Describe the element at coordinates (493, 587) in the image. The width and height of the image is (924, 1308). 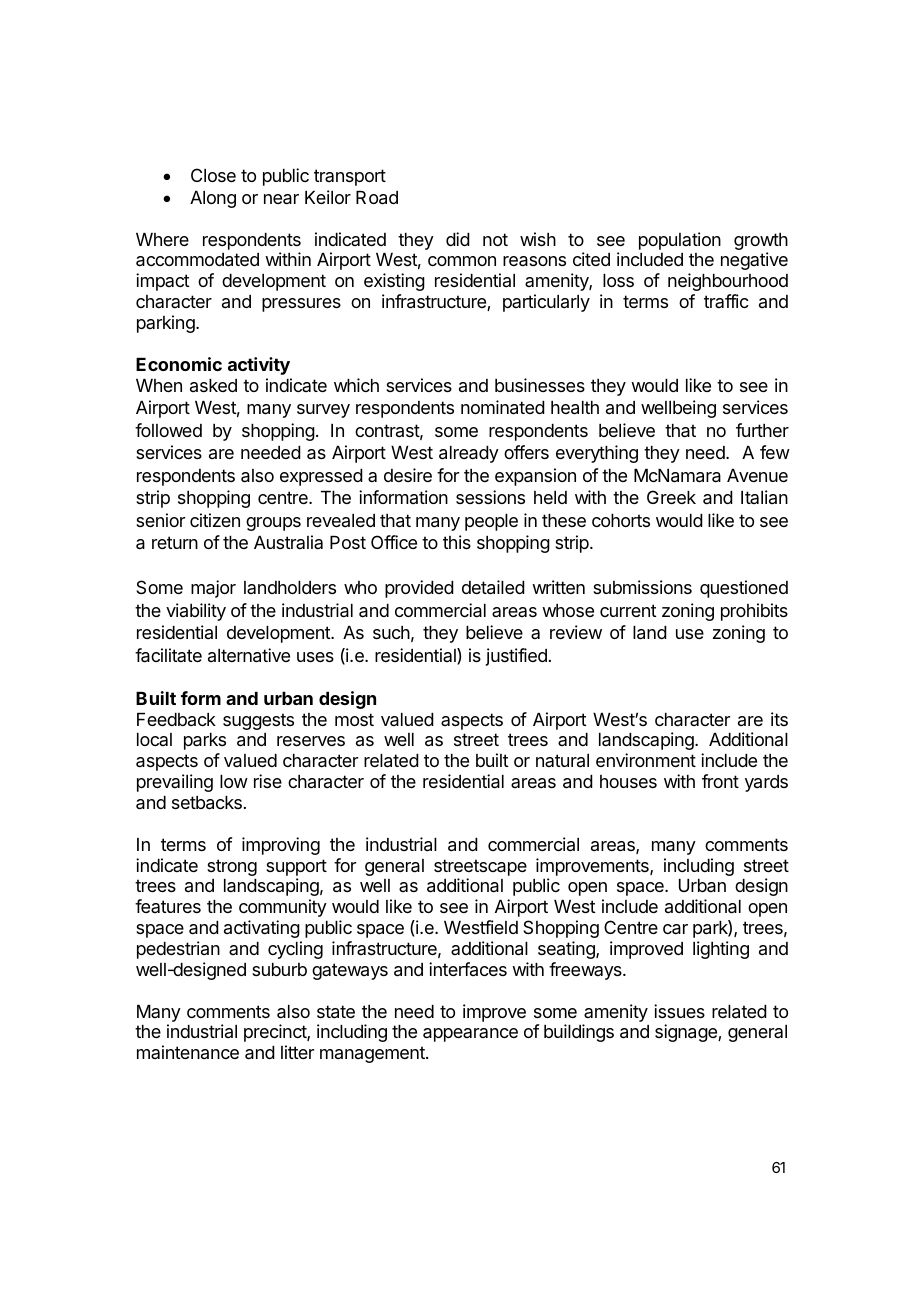
I see `detailed` at that location.
